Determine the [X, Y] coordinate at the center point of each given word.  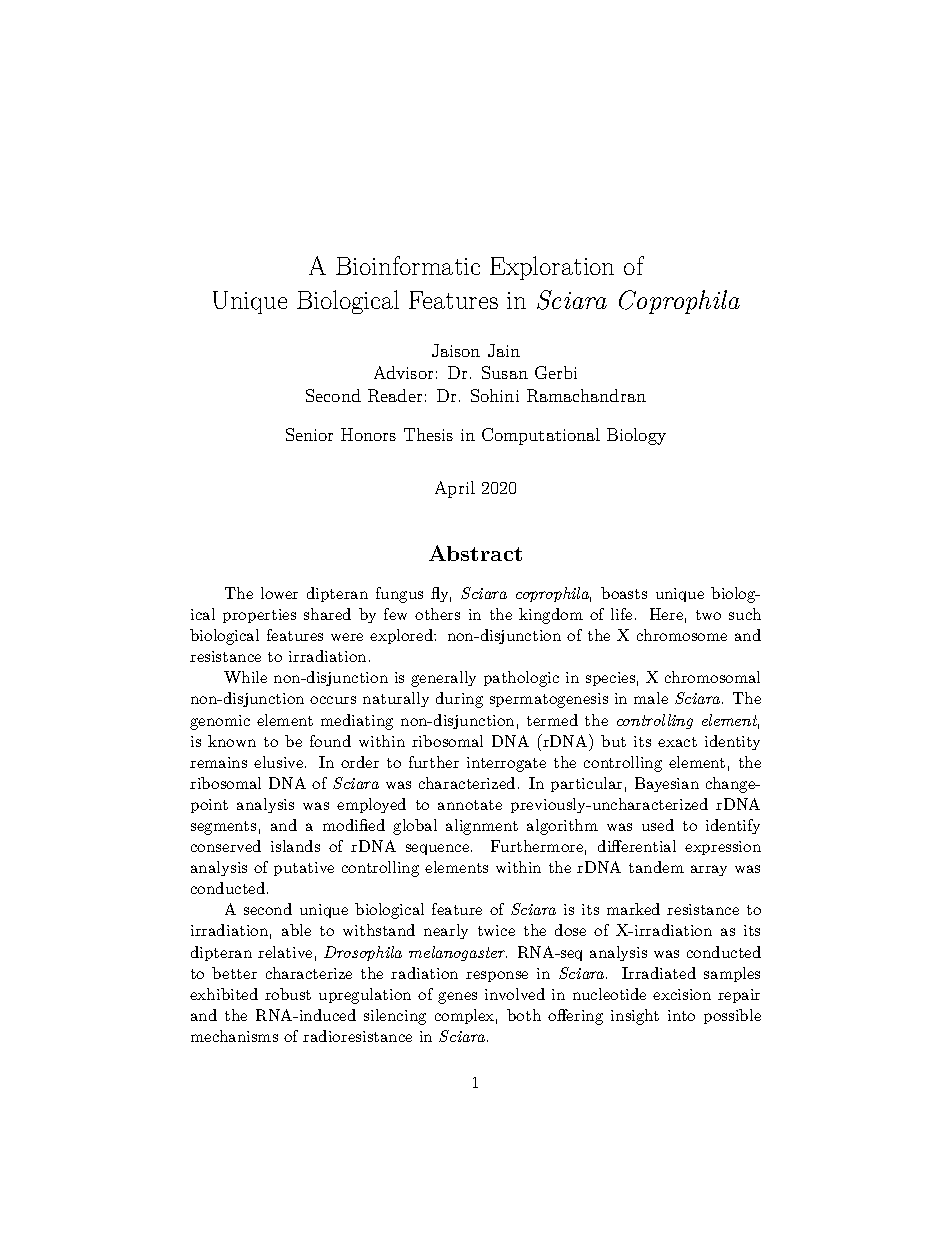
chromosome [682, 635]
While [245, 677]
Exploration [552, 268]
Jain [504, 350]
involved [515, 994]
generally [443, 679]
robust [288, 994]
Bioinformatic [408, 265]
